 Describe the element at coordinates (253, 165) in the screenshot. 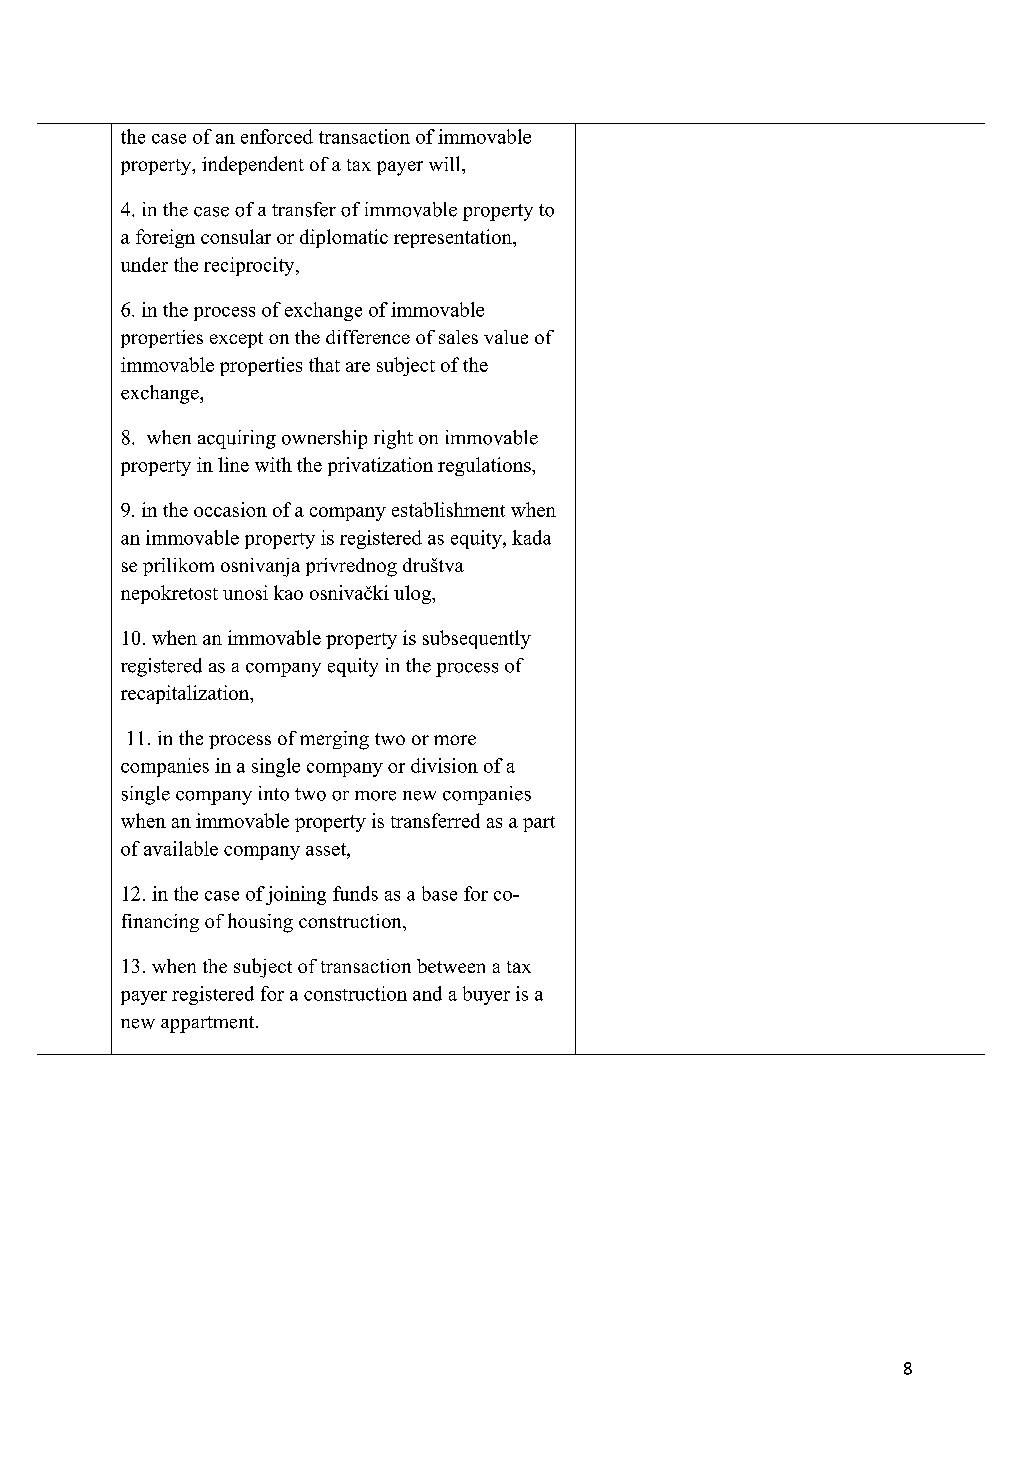

I see `independent` at that location.
